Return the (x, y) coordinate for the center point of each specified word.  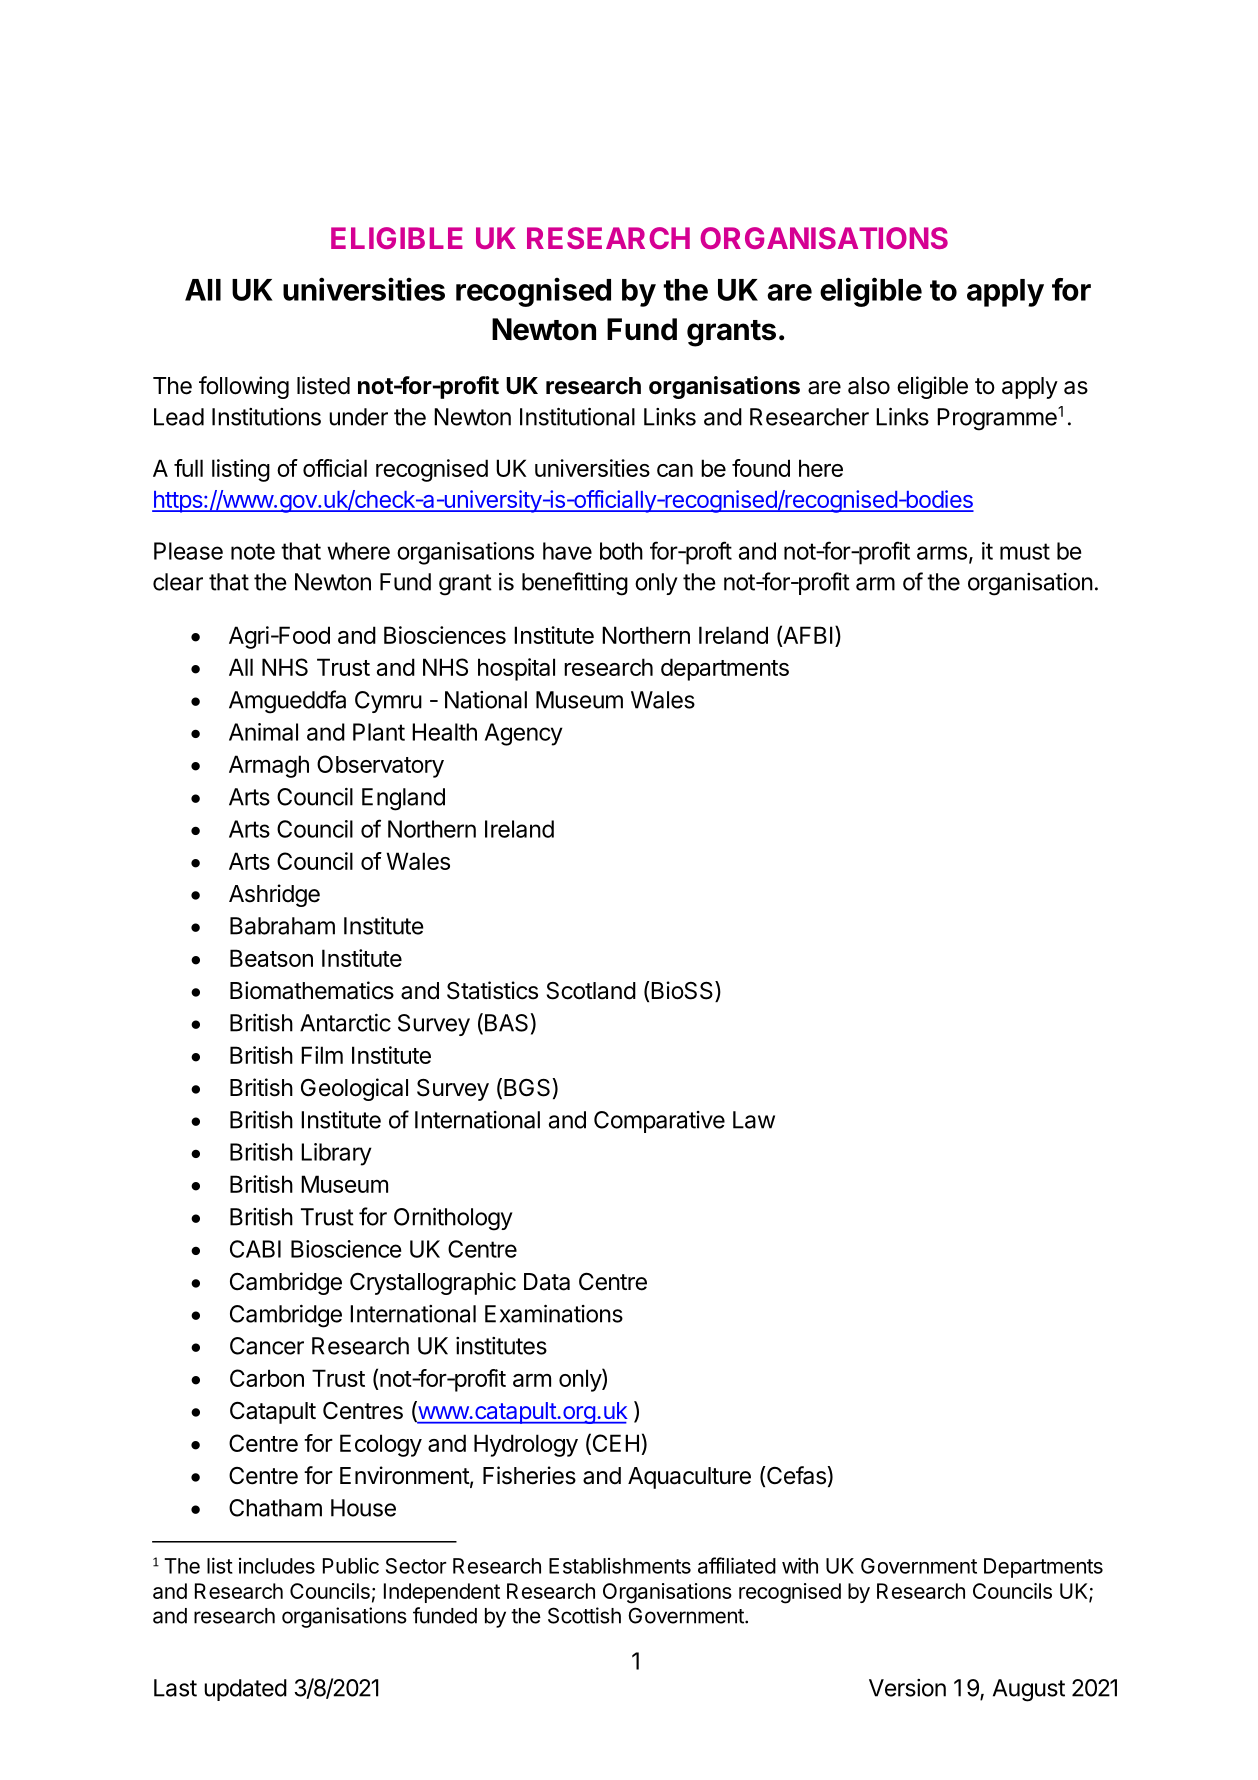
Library (336, 1154)
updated (245, 1690)
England (403, 799)
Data (547, 1282)
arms (942, 553)
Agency (524, 734)
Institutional (577, 416)
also (869, 386)
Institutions (266, 417)
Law (754, 1120)
